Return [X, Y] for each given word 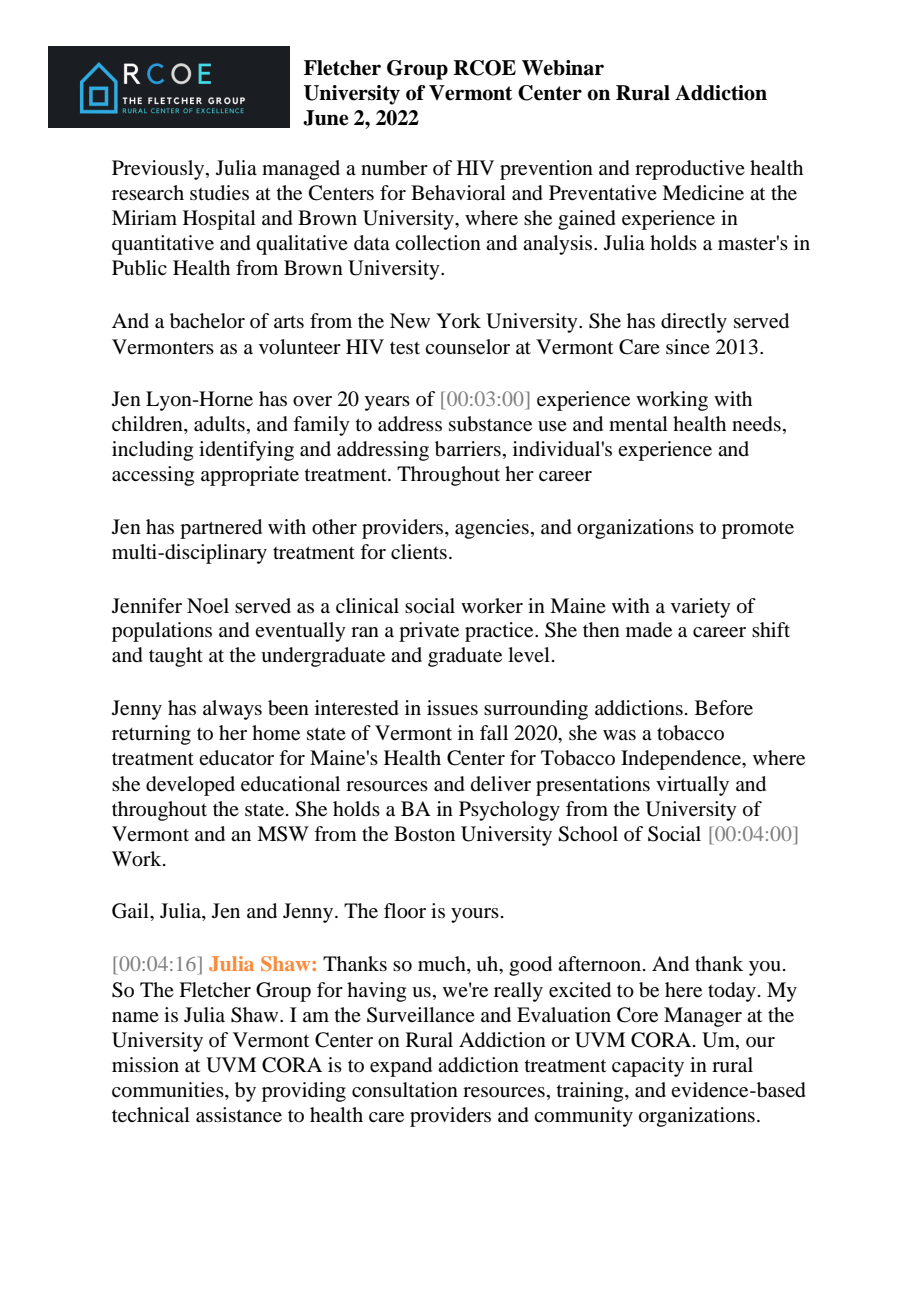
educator [236, 758]
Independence [682, 760]
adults [219, 424]
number [394, 168]
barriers [468, 449]
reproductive [690, 170]
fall [494, 733]
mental [638, 424]
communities [169, 1090]
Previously [159, 170]
